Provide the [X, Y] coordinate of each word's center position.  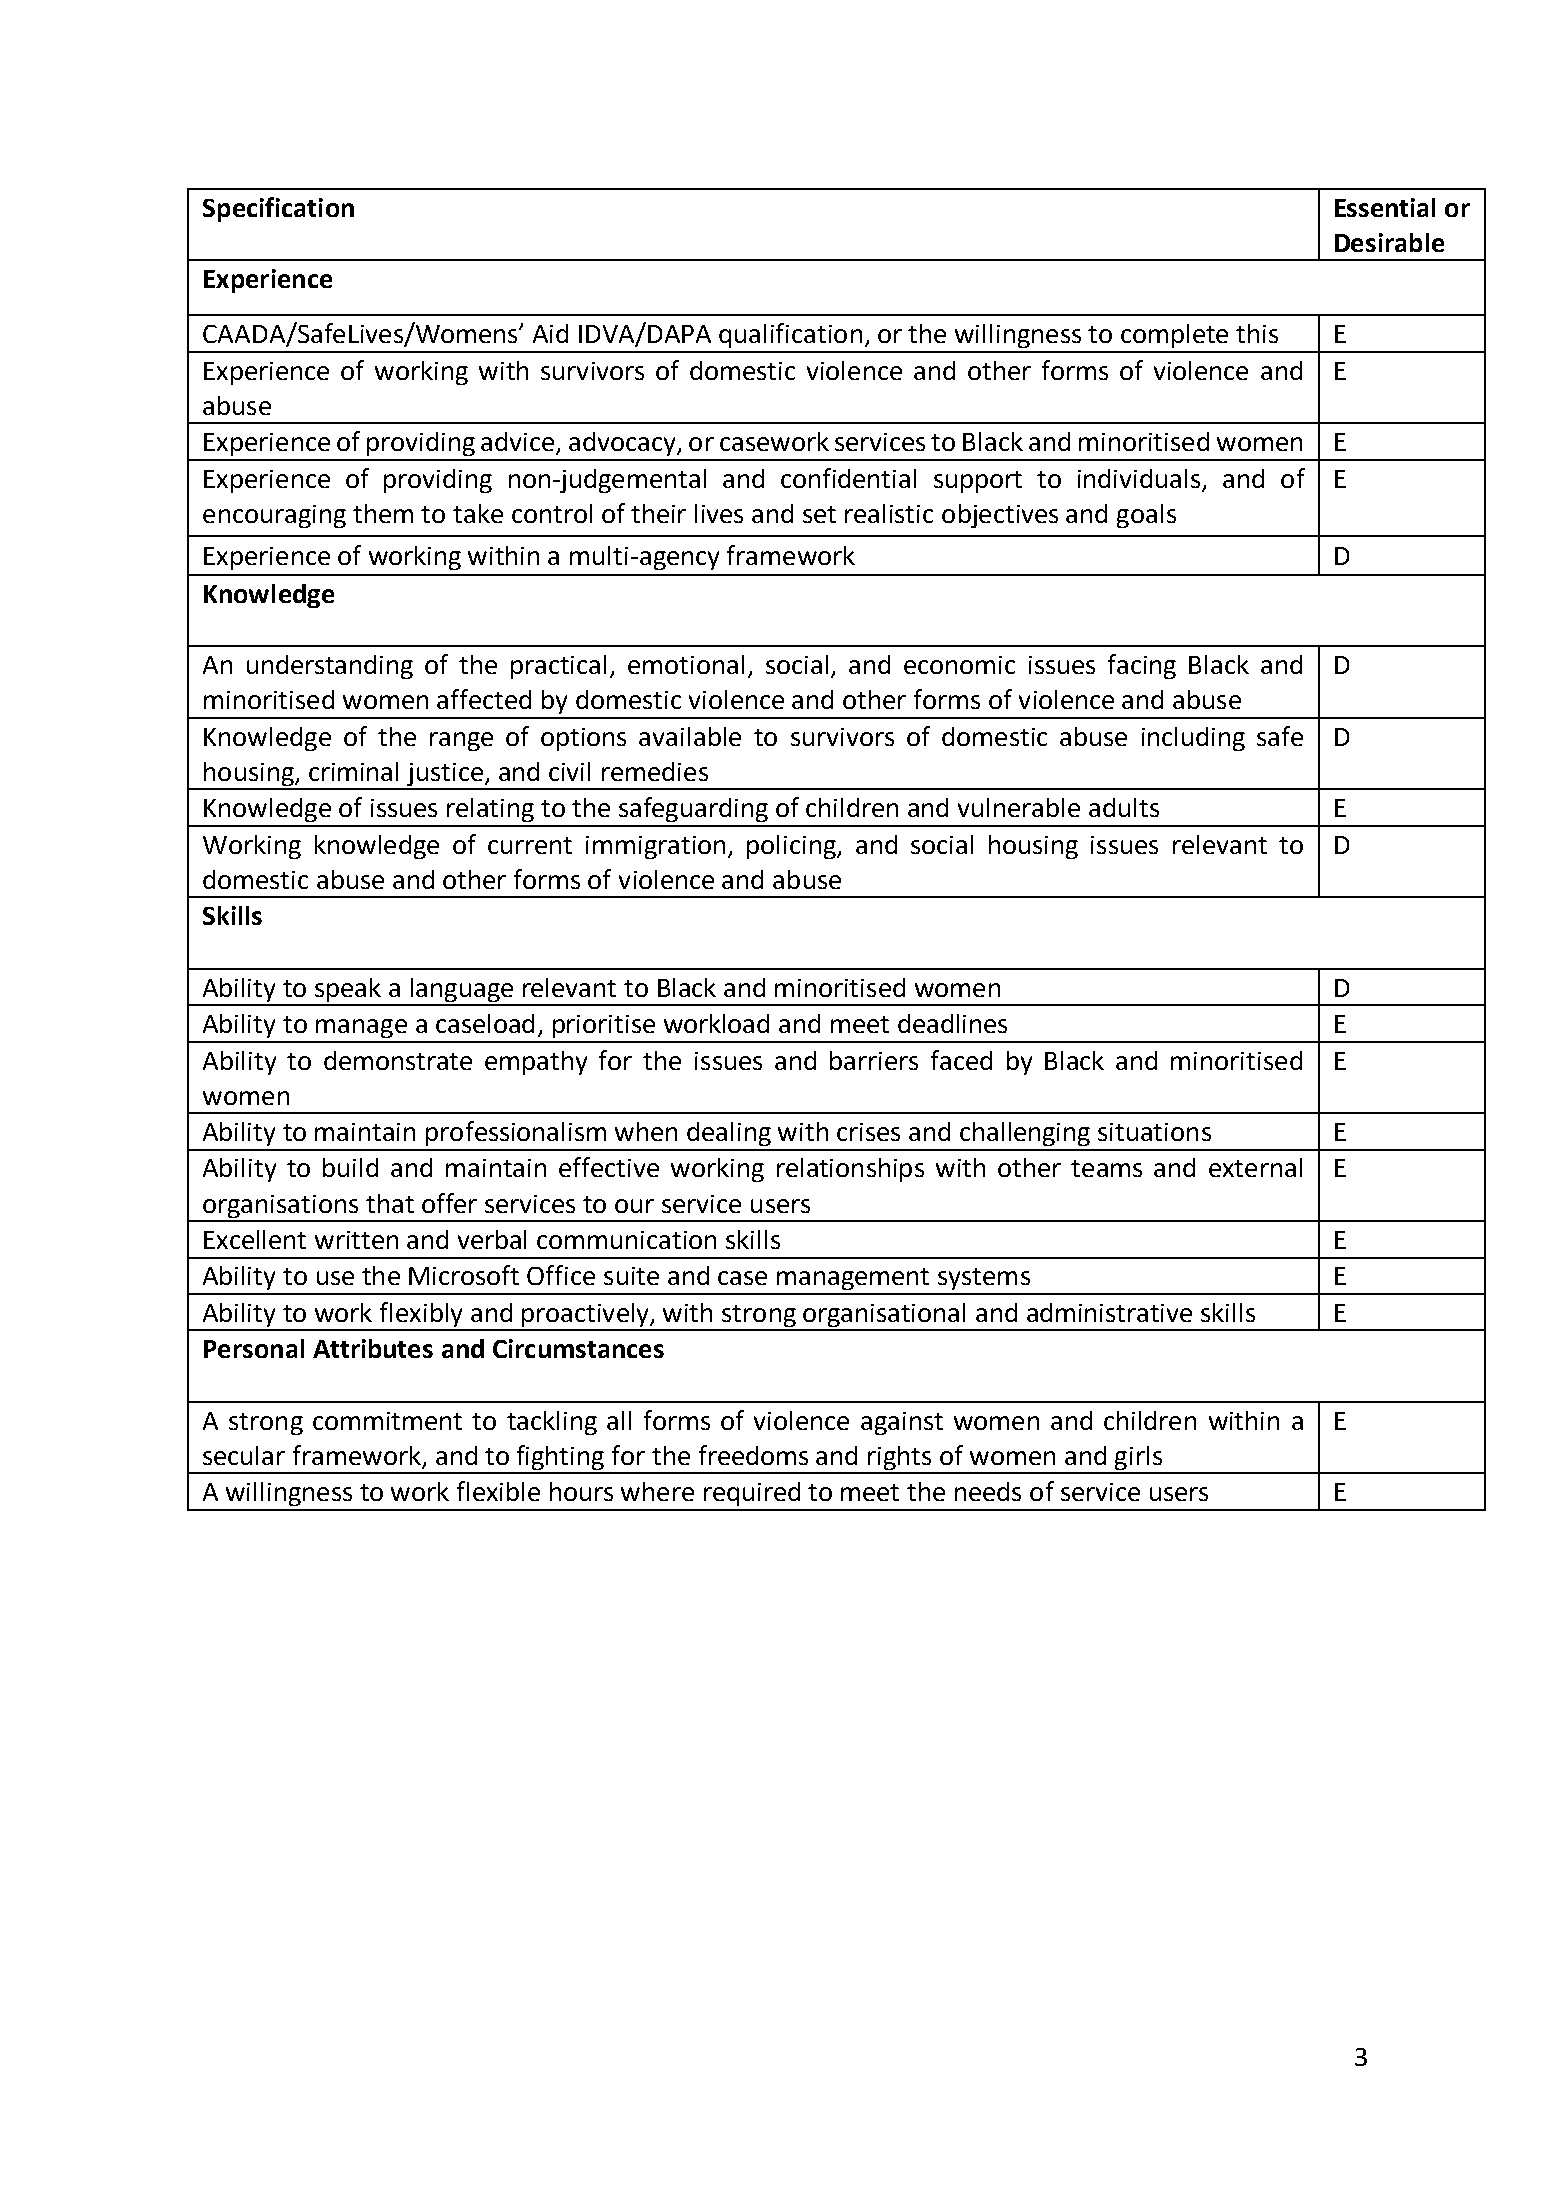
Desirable [1389, 242]
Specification [278, 209]
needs [988, 1491]
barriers [874, 1060]
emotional [686, 664]
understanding [330, 667]
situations [1154, 1132]
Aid [550, 333]
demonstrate [398, 1060]
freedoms [753, 1455]
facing [1142, 666]
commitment [387, 1421]
